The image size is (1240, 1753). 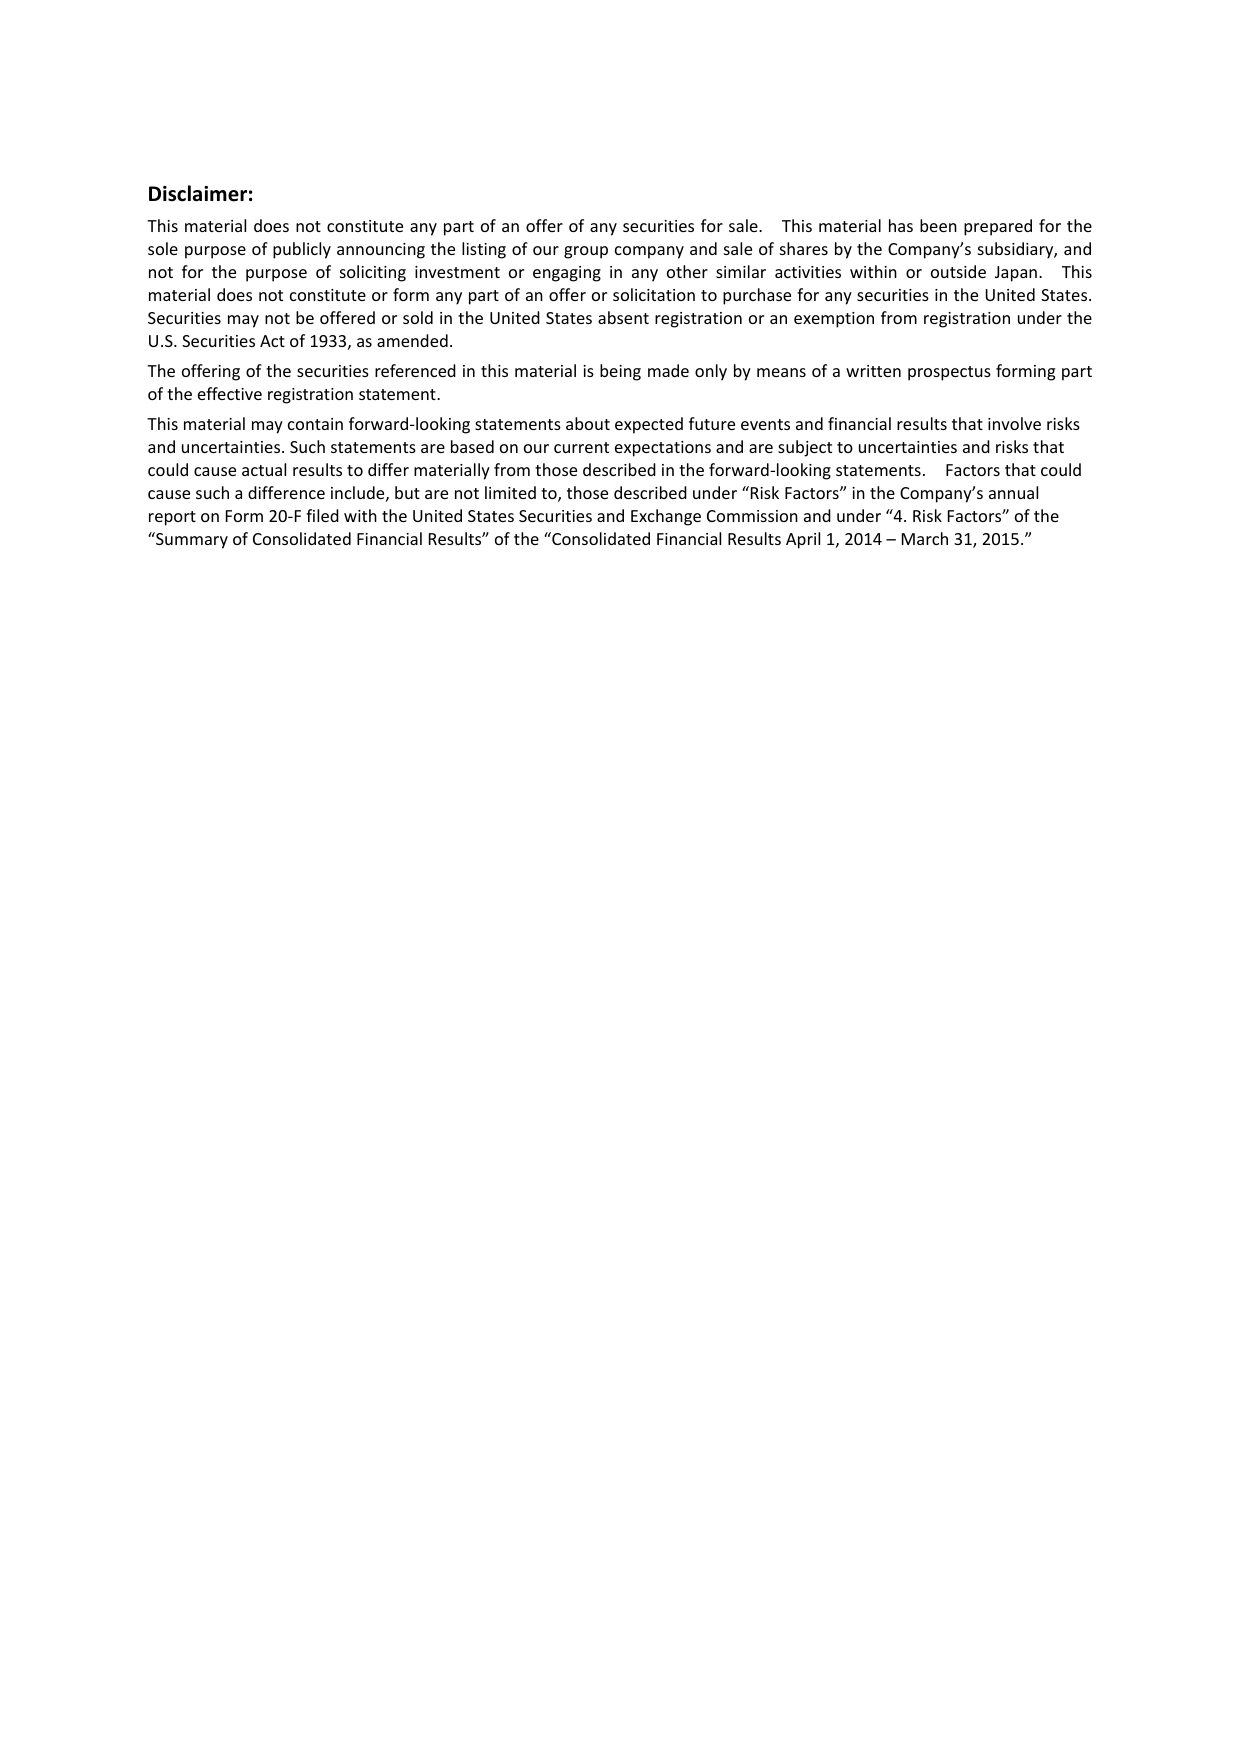 I want to click on publicly, so click(x=302, y=250).
